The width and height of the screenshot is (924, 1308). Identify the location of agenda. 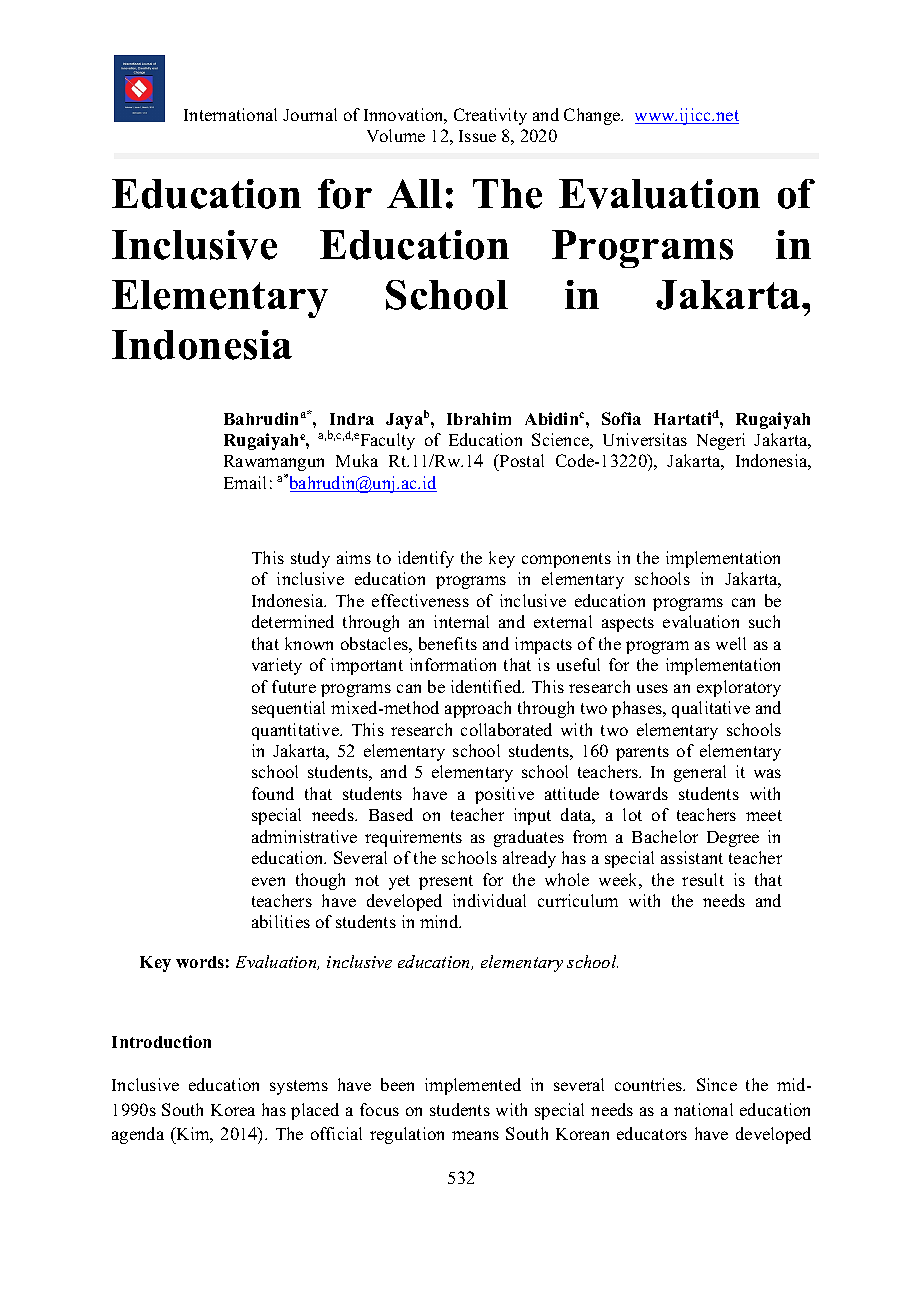
(138, 1135).
